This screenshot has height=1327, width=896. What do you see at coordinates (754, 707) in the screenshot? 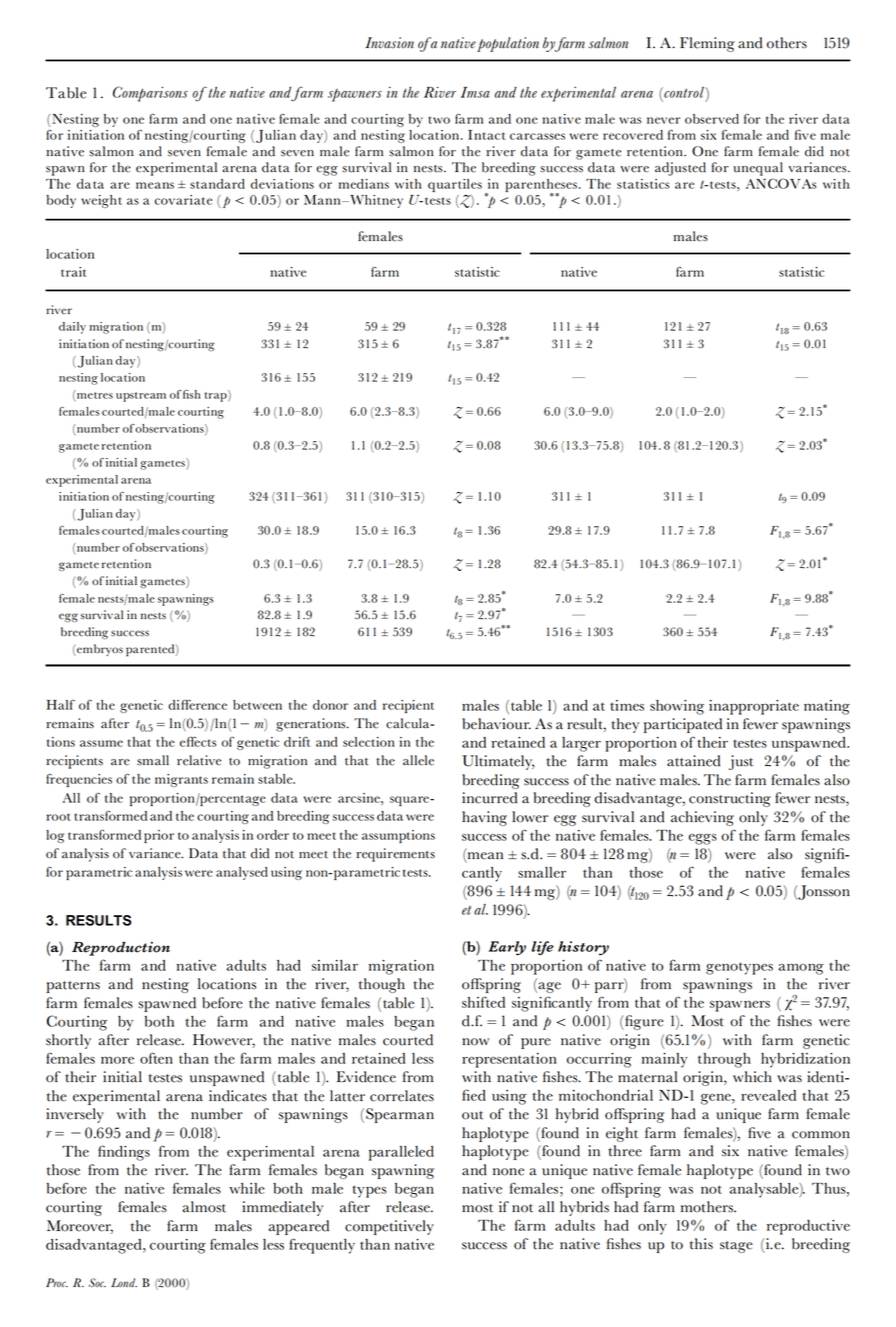
I see `inappropriate` at bounding box center [754, 707].
